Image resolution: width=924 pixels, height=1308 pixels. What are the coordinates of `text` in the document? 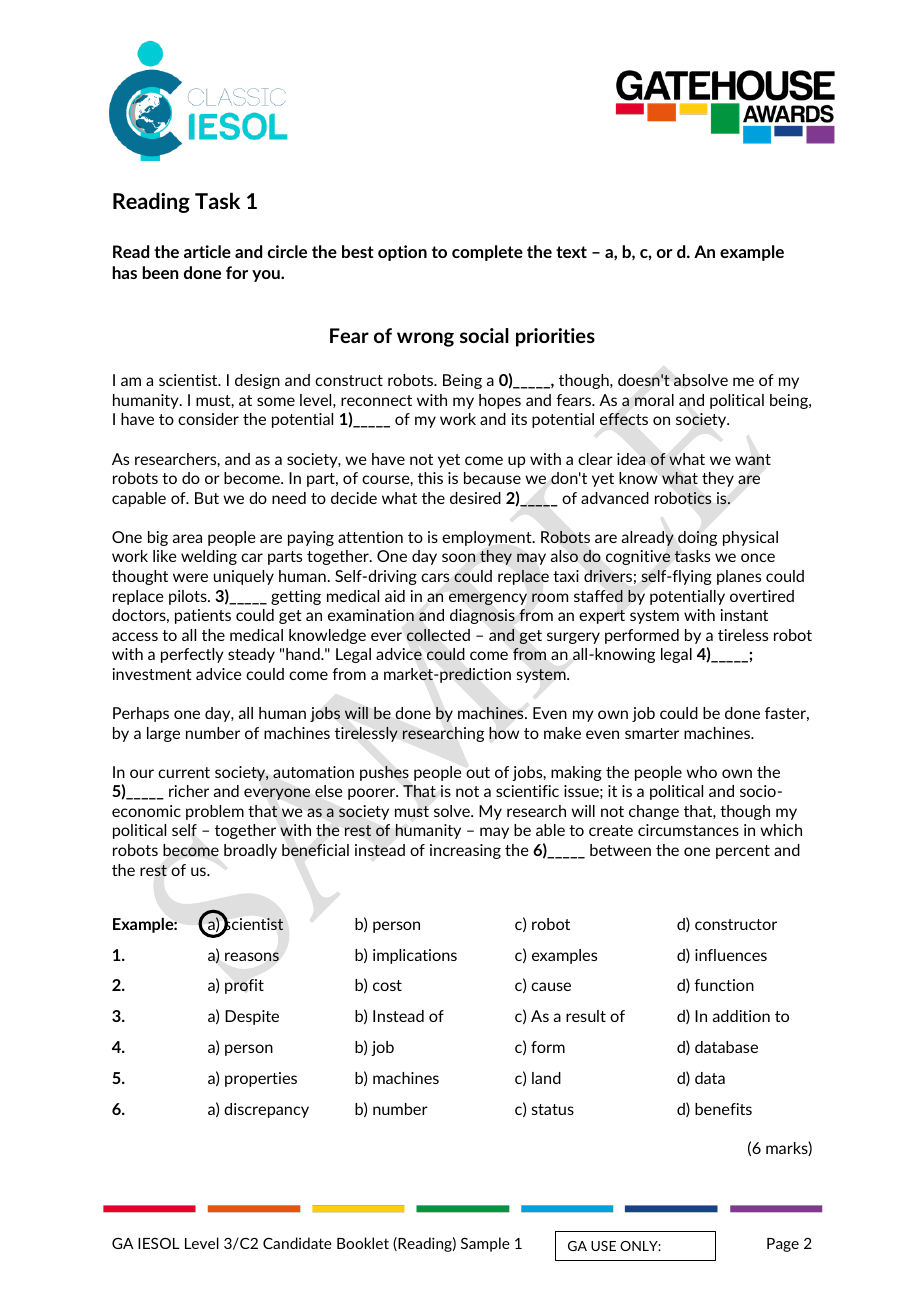 It's located at (571, 252).
